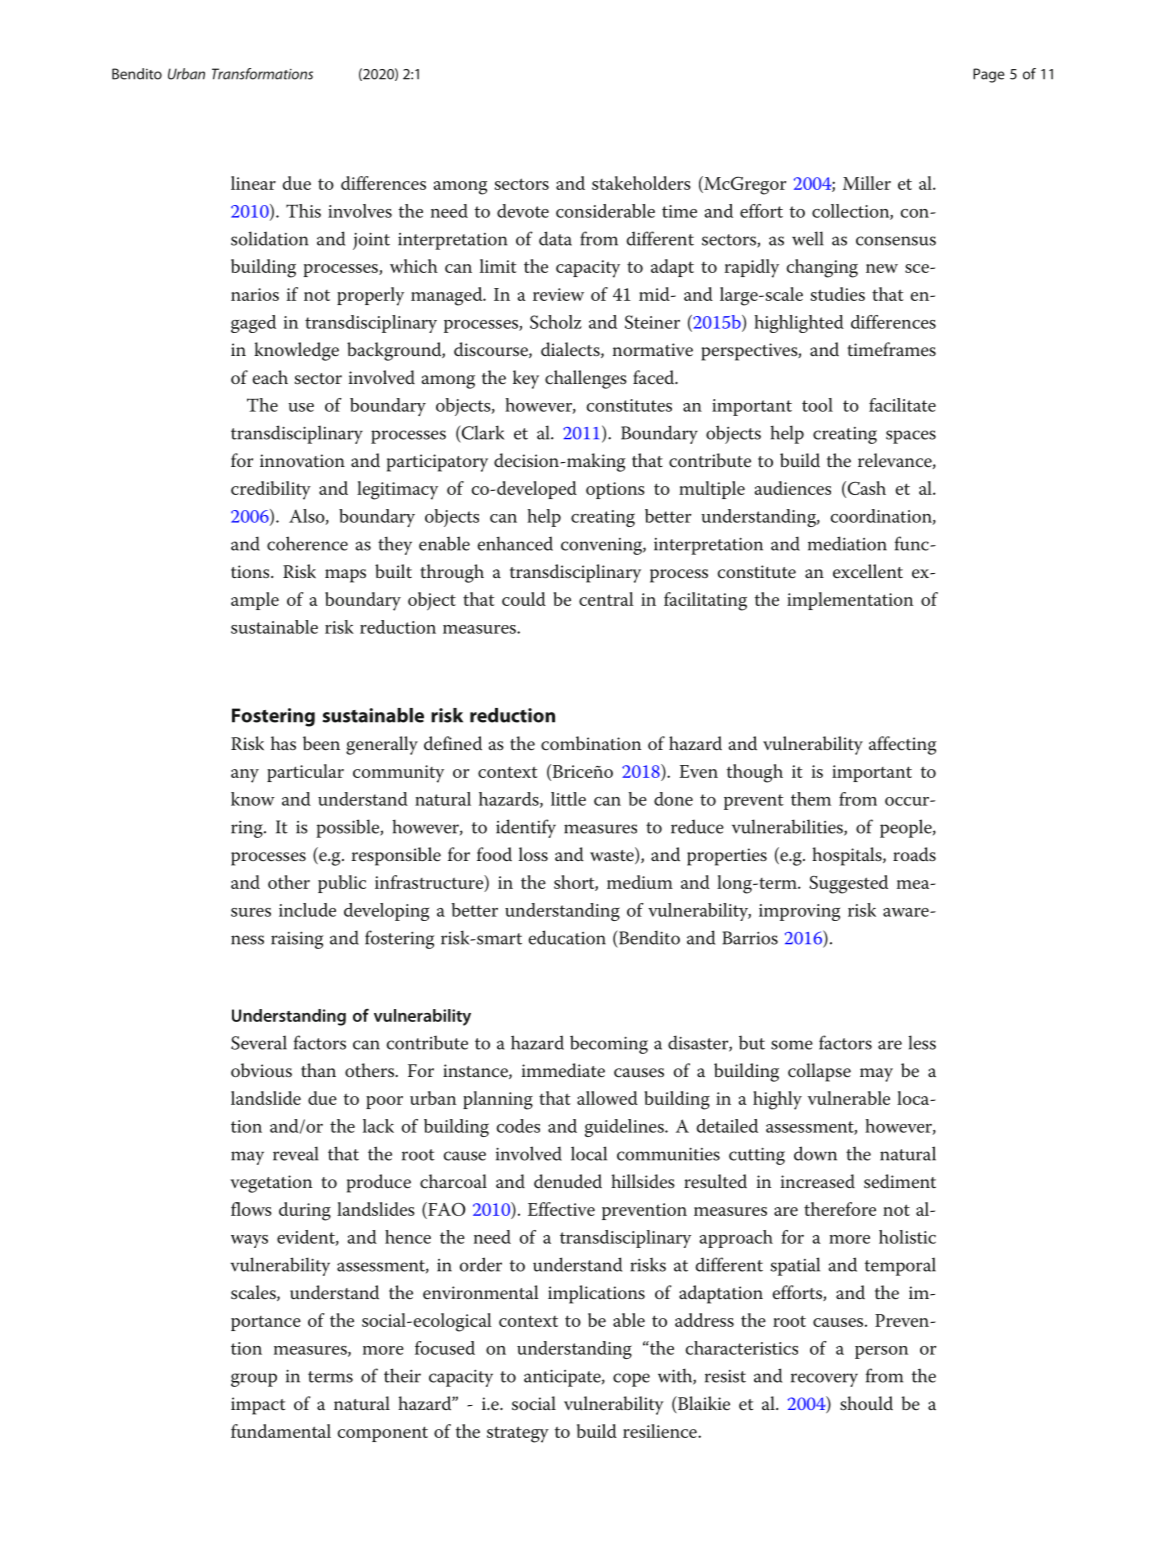  I want to click on less, so click(922, 1042).
